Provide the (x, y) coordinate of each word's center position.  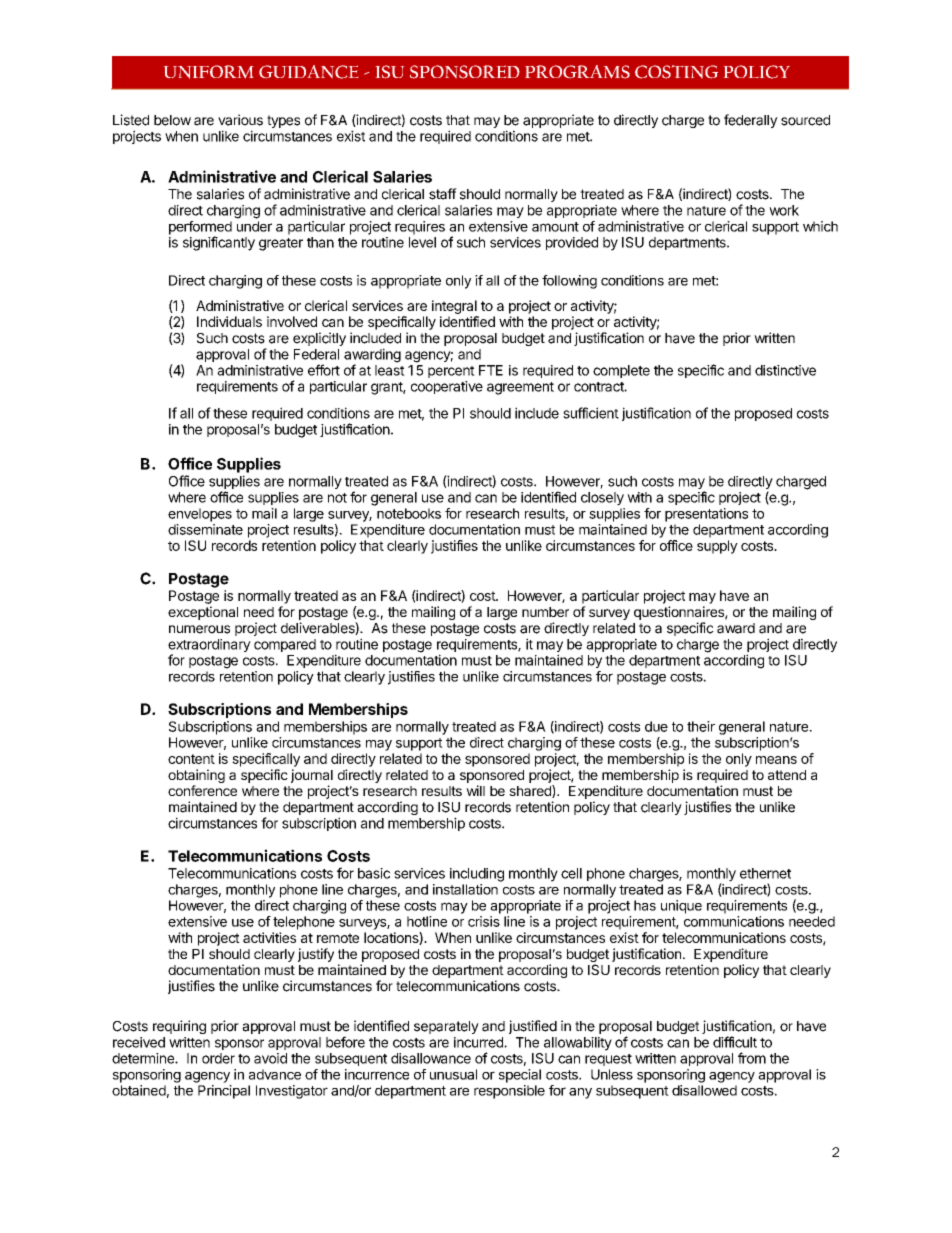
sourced (805, 120)
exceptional (203, 613)
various (240, 120)
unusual (453, 1074)
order (218, 1058)
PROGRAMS (577, 72)
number (545, 612)
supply (717, 547)
